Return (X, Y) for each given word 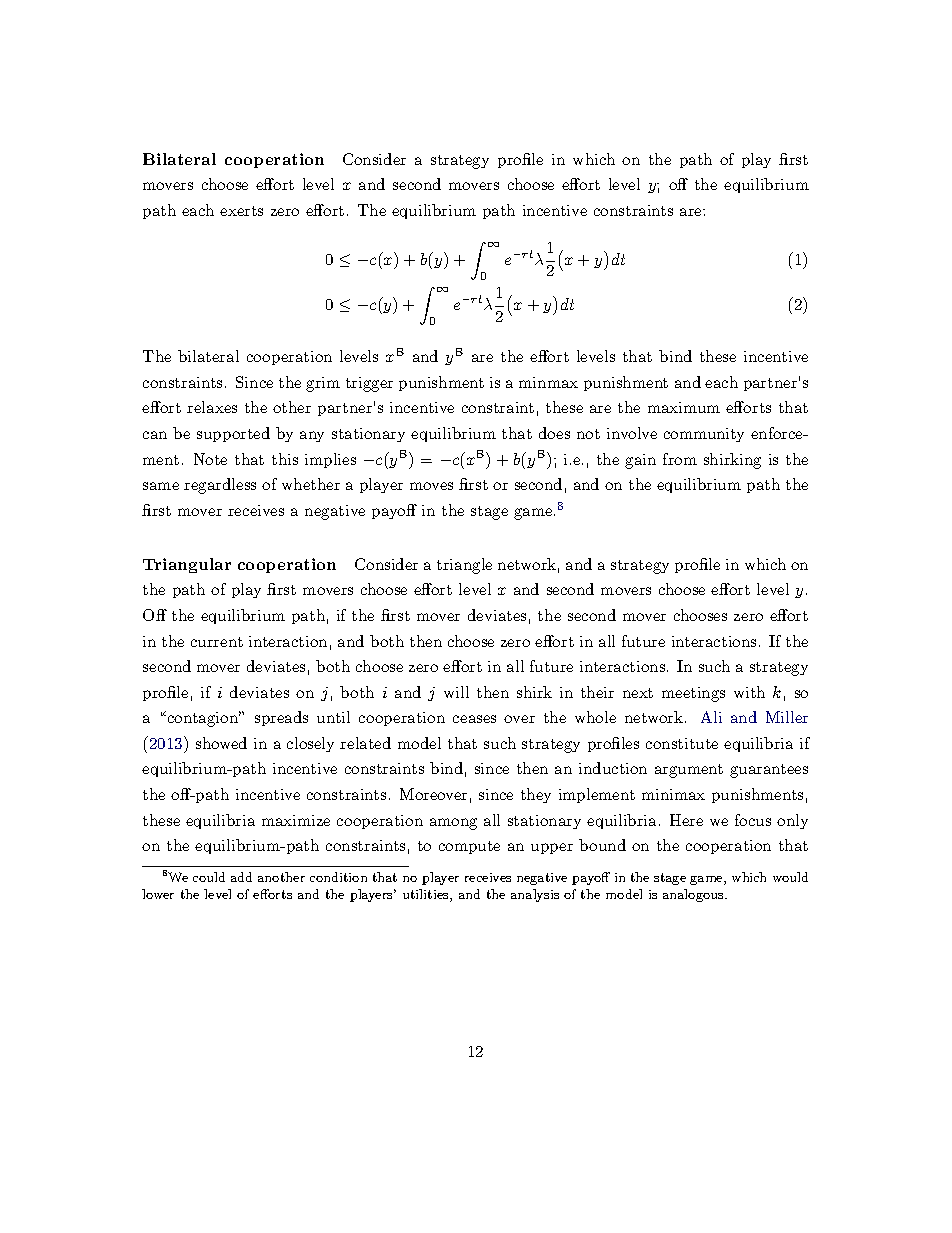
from (680, 459)
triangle (464, 566)
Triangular (187, 565)
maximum (684, 407)
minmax (548, 382)
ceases (474, 719)
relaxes (212, 407)
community (704, 435)
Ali (711, 717)
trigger (369, 384)
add (241, 877)
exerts (241, 211)
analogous (694, 895)
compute (469, 847)
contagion (203, 719)
